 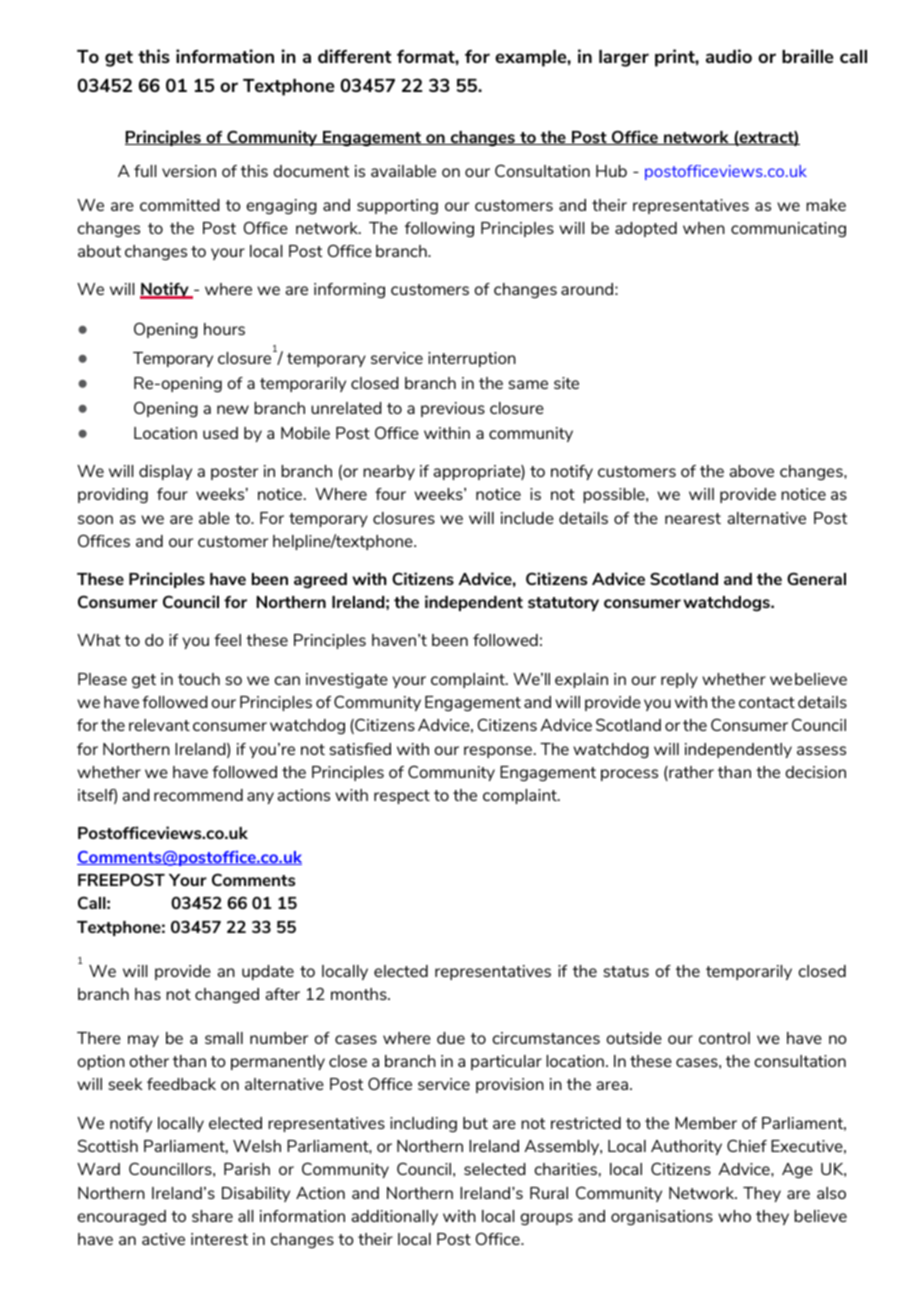 What do you see at coordinates (354, 56) in the screenshot?
I see `different` at bounding box center [354, 56].
